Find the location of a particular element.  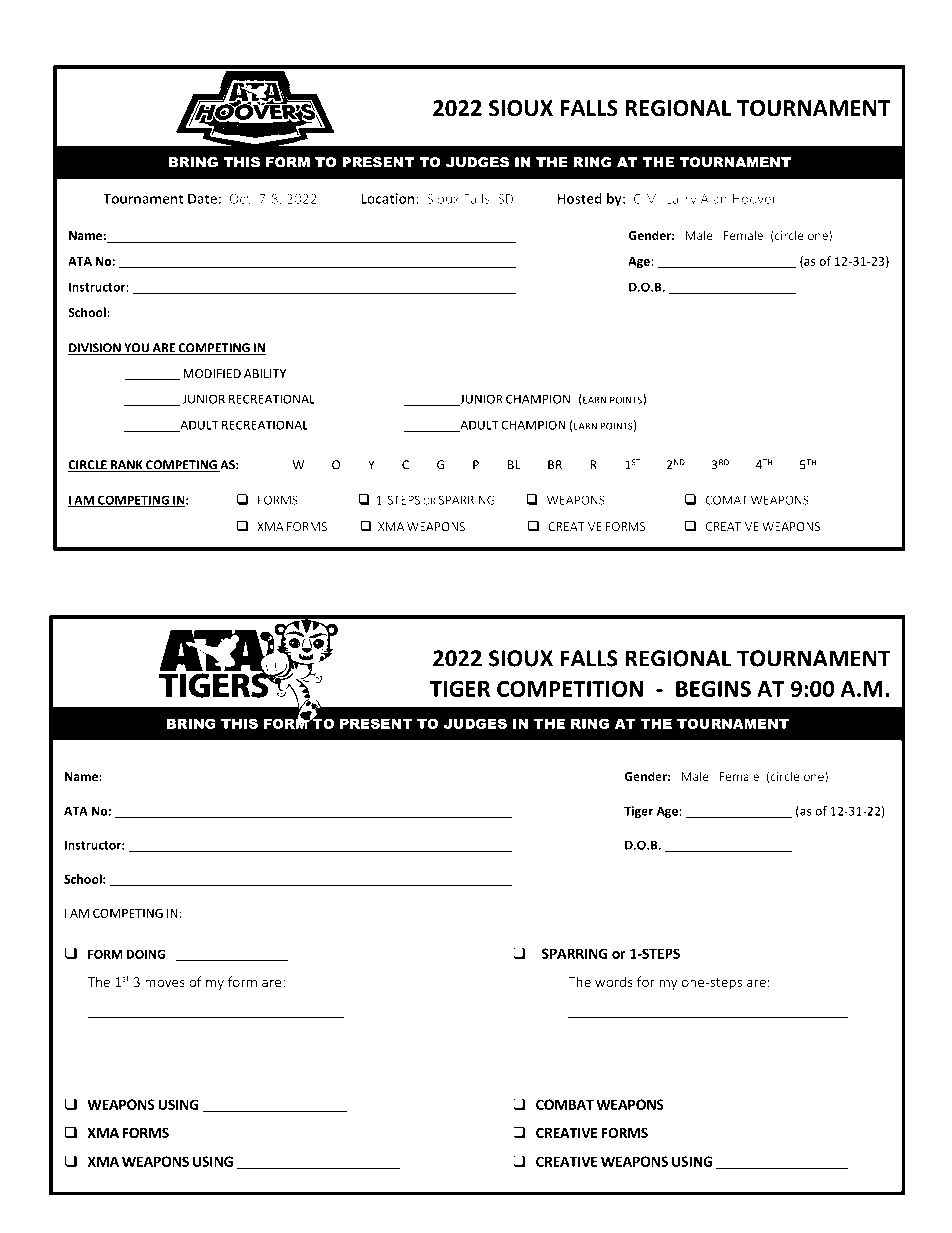

BEGINS is located at coordinates (713, 689).
